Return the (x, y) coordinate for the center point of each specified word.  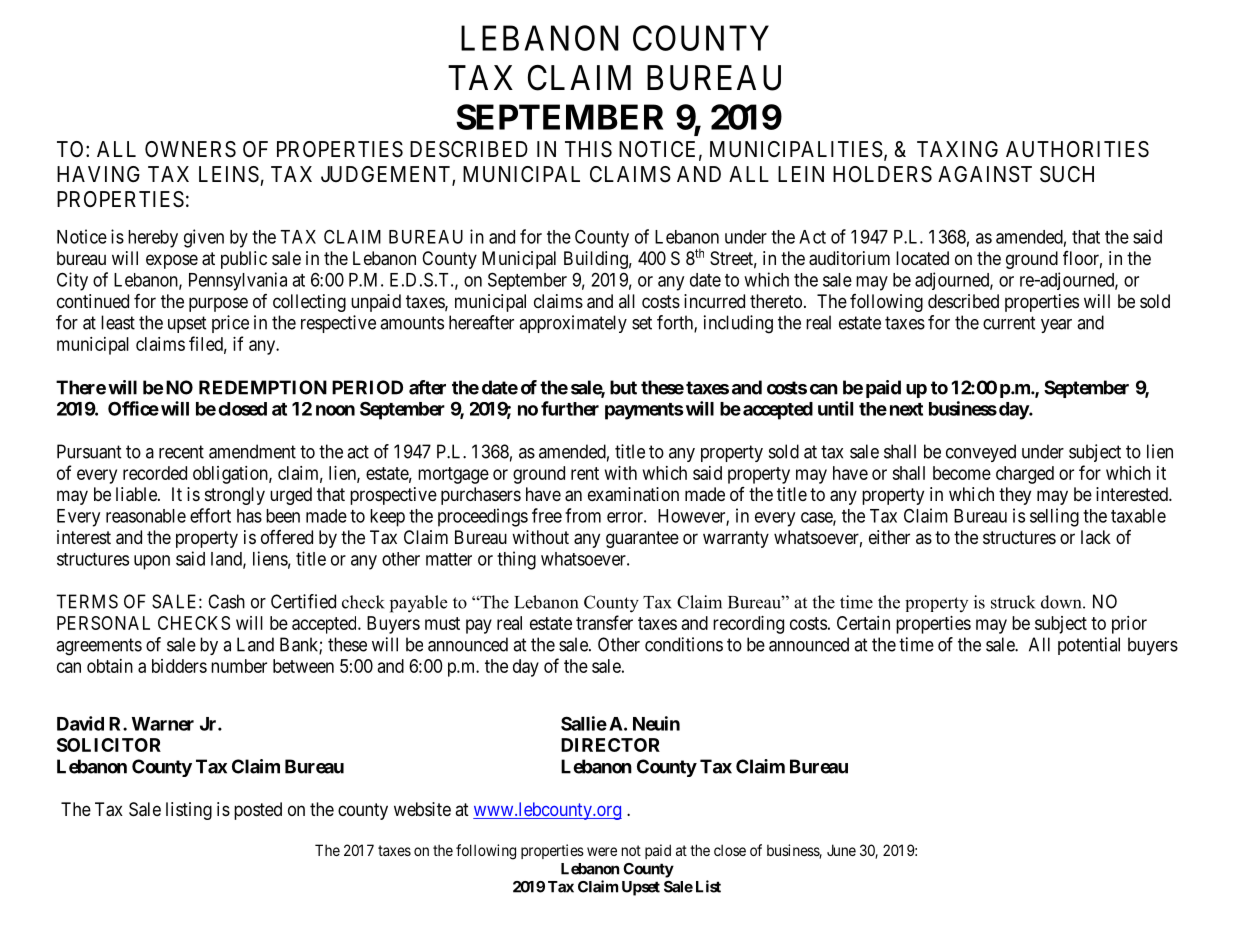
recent (181, 452)
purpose (218, 304)
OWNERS (190, 149)
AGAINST (985, 174)
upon (152, 562)
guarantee (642, 539)
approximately (573, 324)
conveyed (981, 453)
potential (1089, 646)
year (1056, 326)
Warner (163, 724)
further (570, 408)
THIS (588, 149)
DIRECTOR (610, 745)
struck (1013, 602)
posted (258, 811)
